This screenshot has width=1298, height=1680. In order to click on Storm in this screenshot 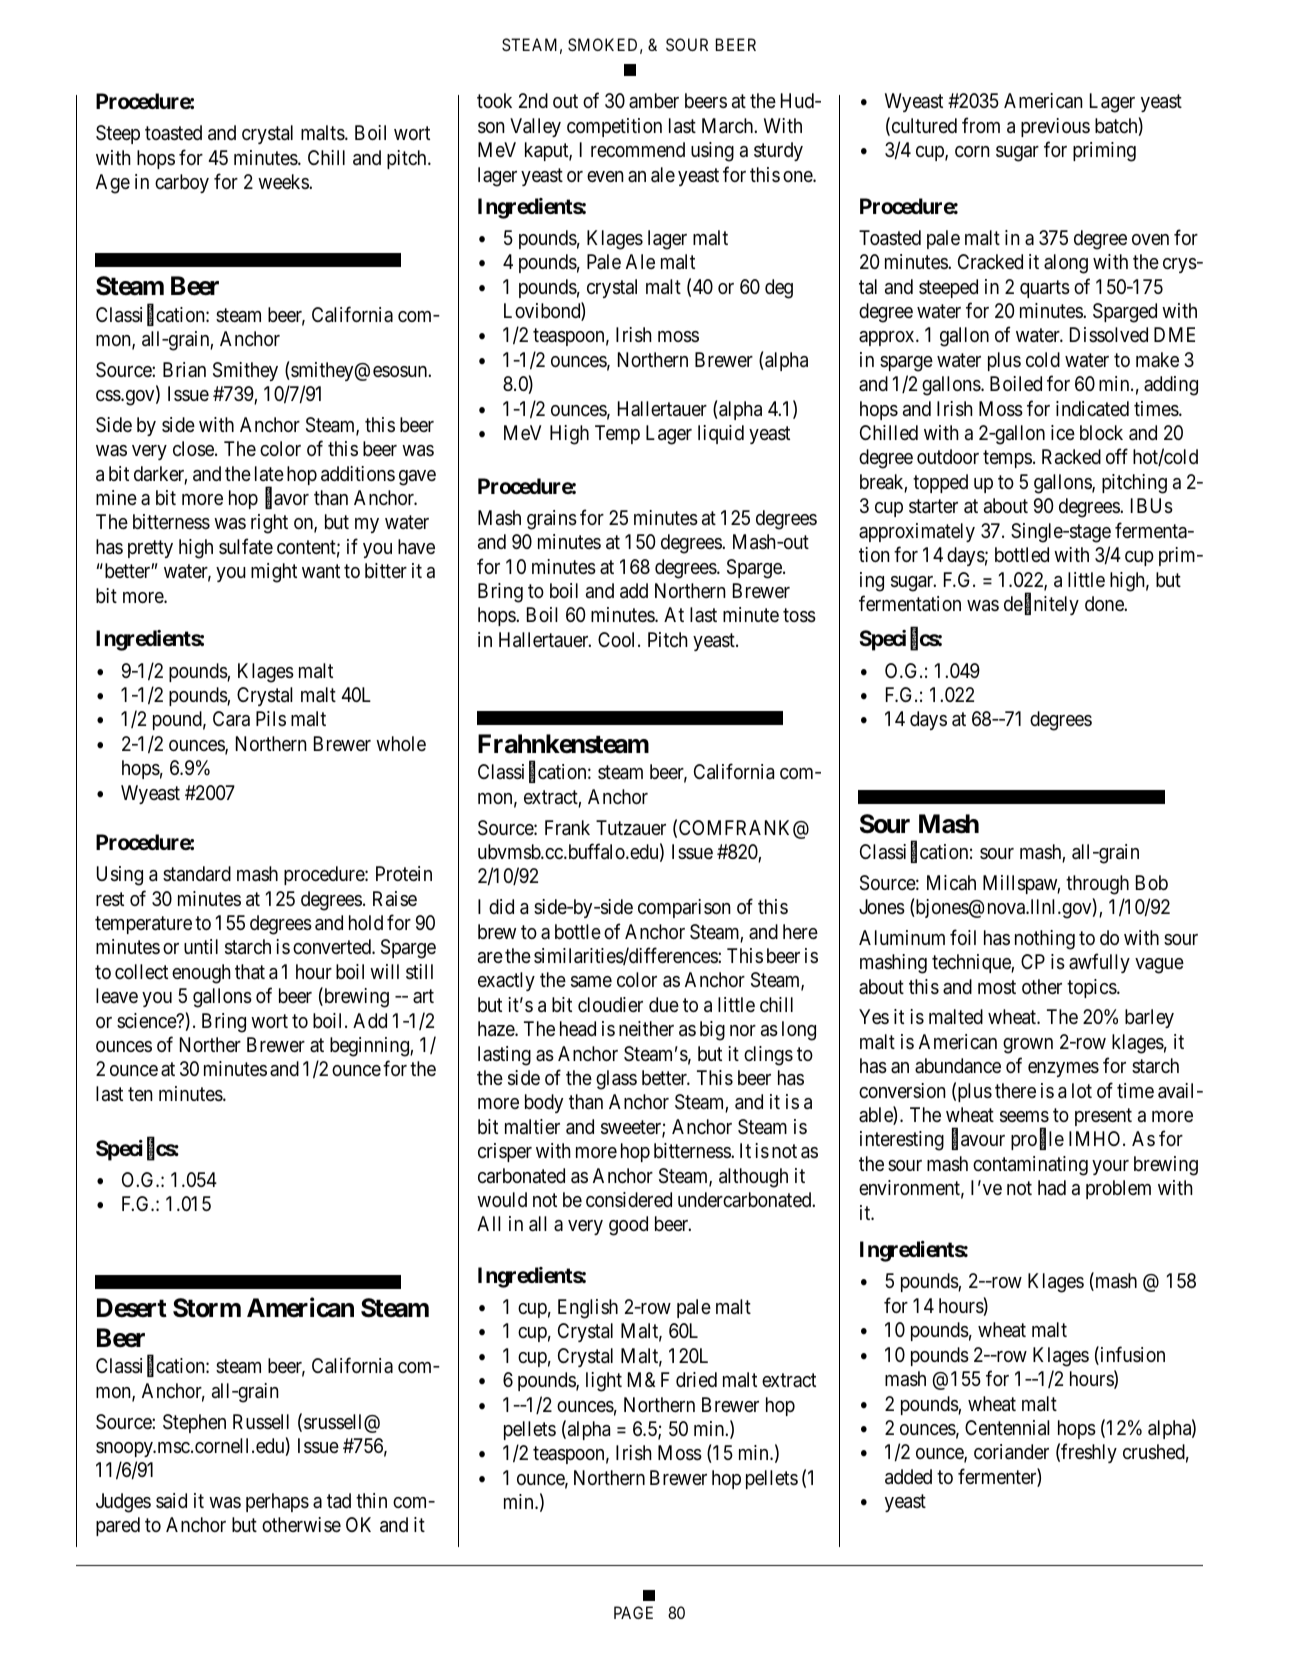, I will do `click(207, 1308)`.
